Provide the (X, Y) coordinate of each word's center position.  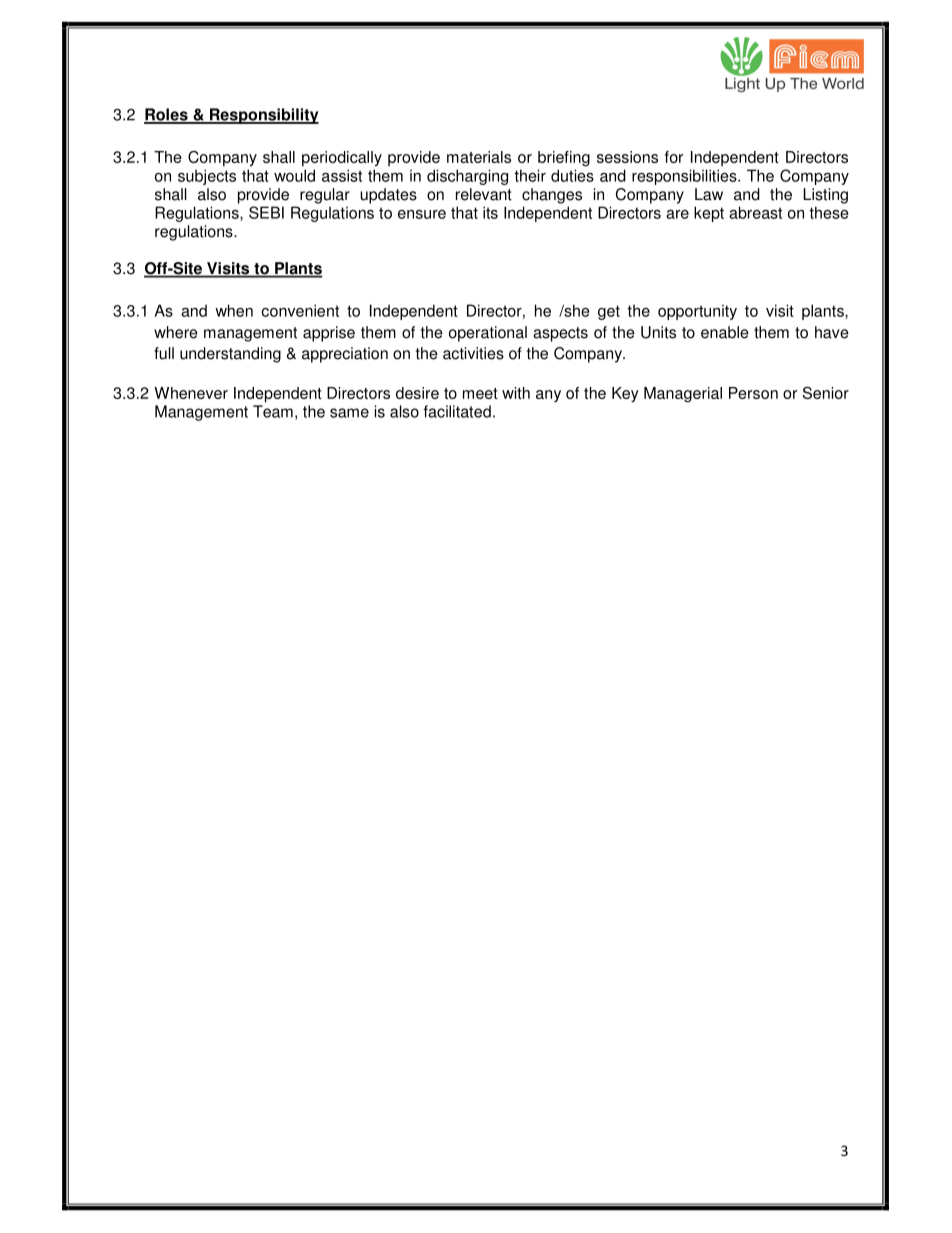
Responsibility (263, 116)
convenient (300, 310)
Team (273, 411)
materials (479, 157)
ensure (422, 214)
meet (480, 393)
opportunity (697, 312)
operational (488, 334)
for (674, 157)
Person (753, 393)
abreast (755, 212)
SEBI (266, 212)
